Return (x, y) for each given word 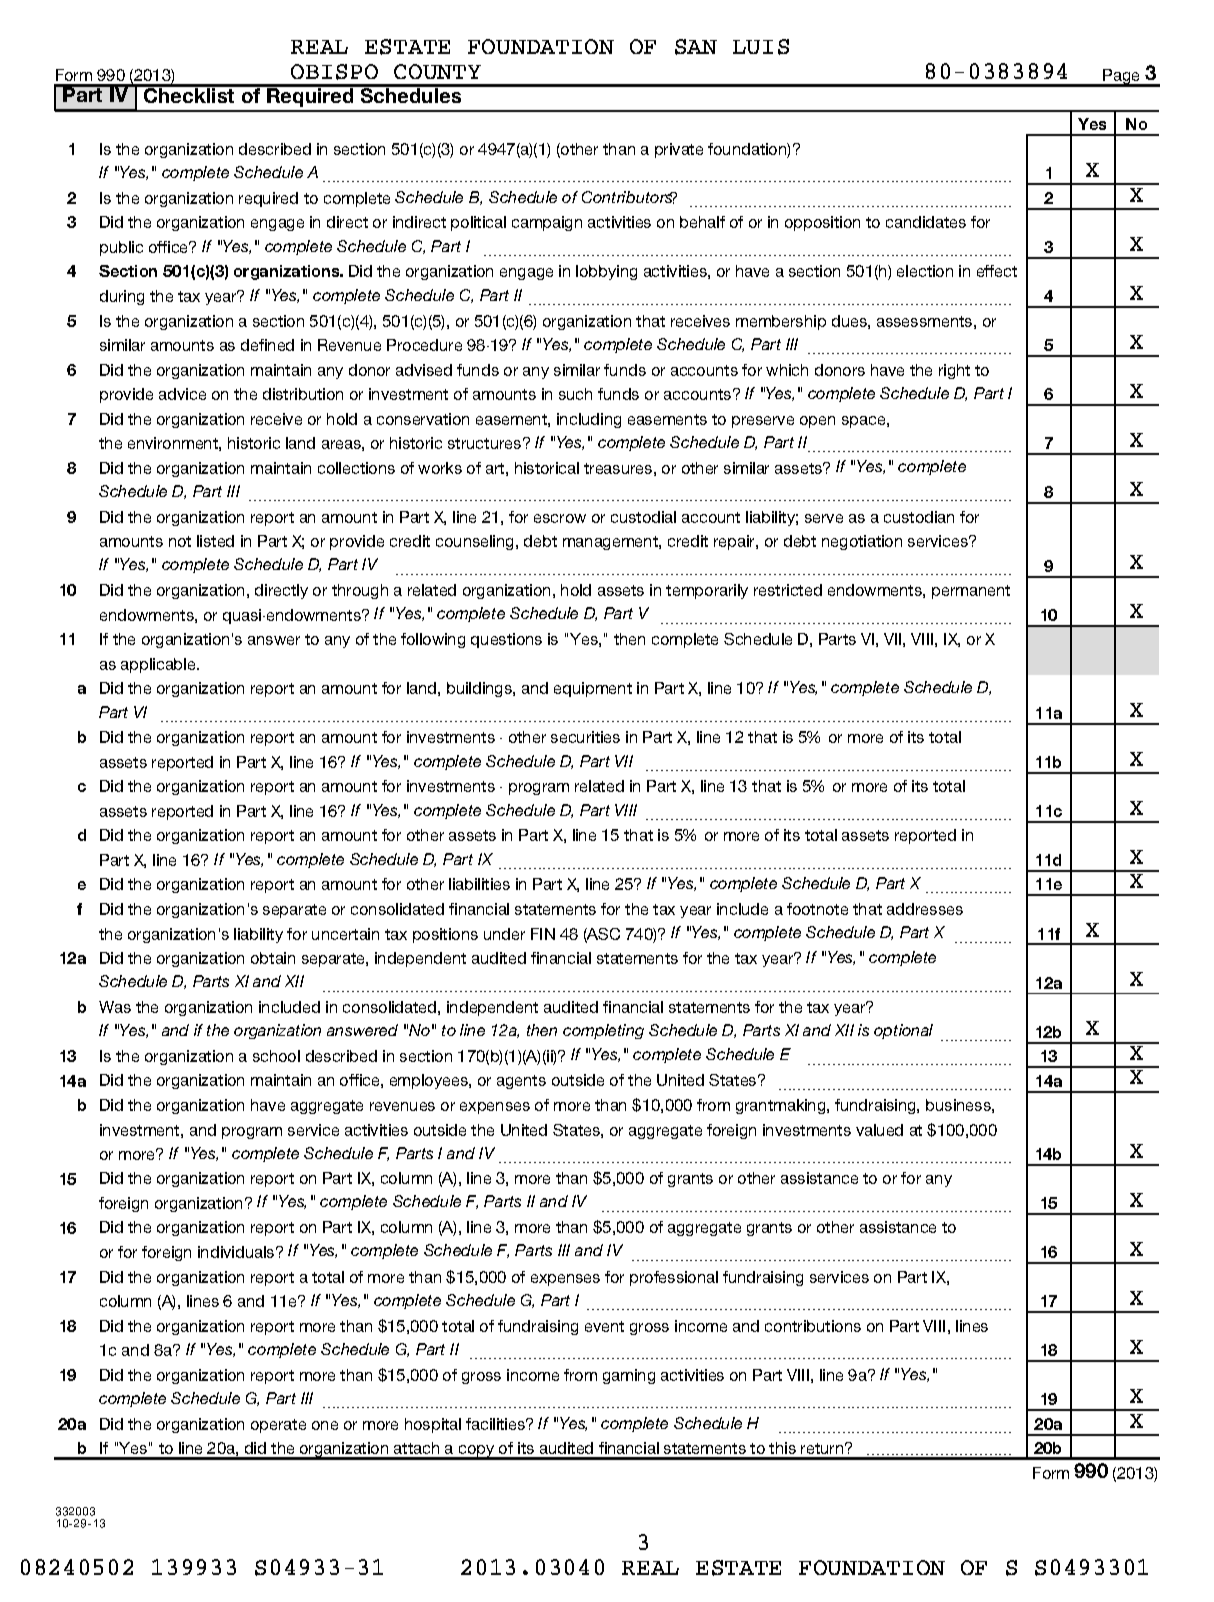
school (276, 1056)
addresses (925, 909)
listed (215, 541)
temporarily (707, 591)
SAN (696, 47)
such (575, 394)
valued (879, 1130)
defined (267, 345)
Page (1122, 78)
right (954, 371)
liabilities (479, 884)
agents (521, 1082)
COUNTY (437, 71)
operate (278, 1426)
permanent (971, 592)
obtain (273, 958)
